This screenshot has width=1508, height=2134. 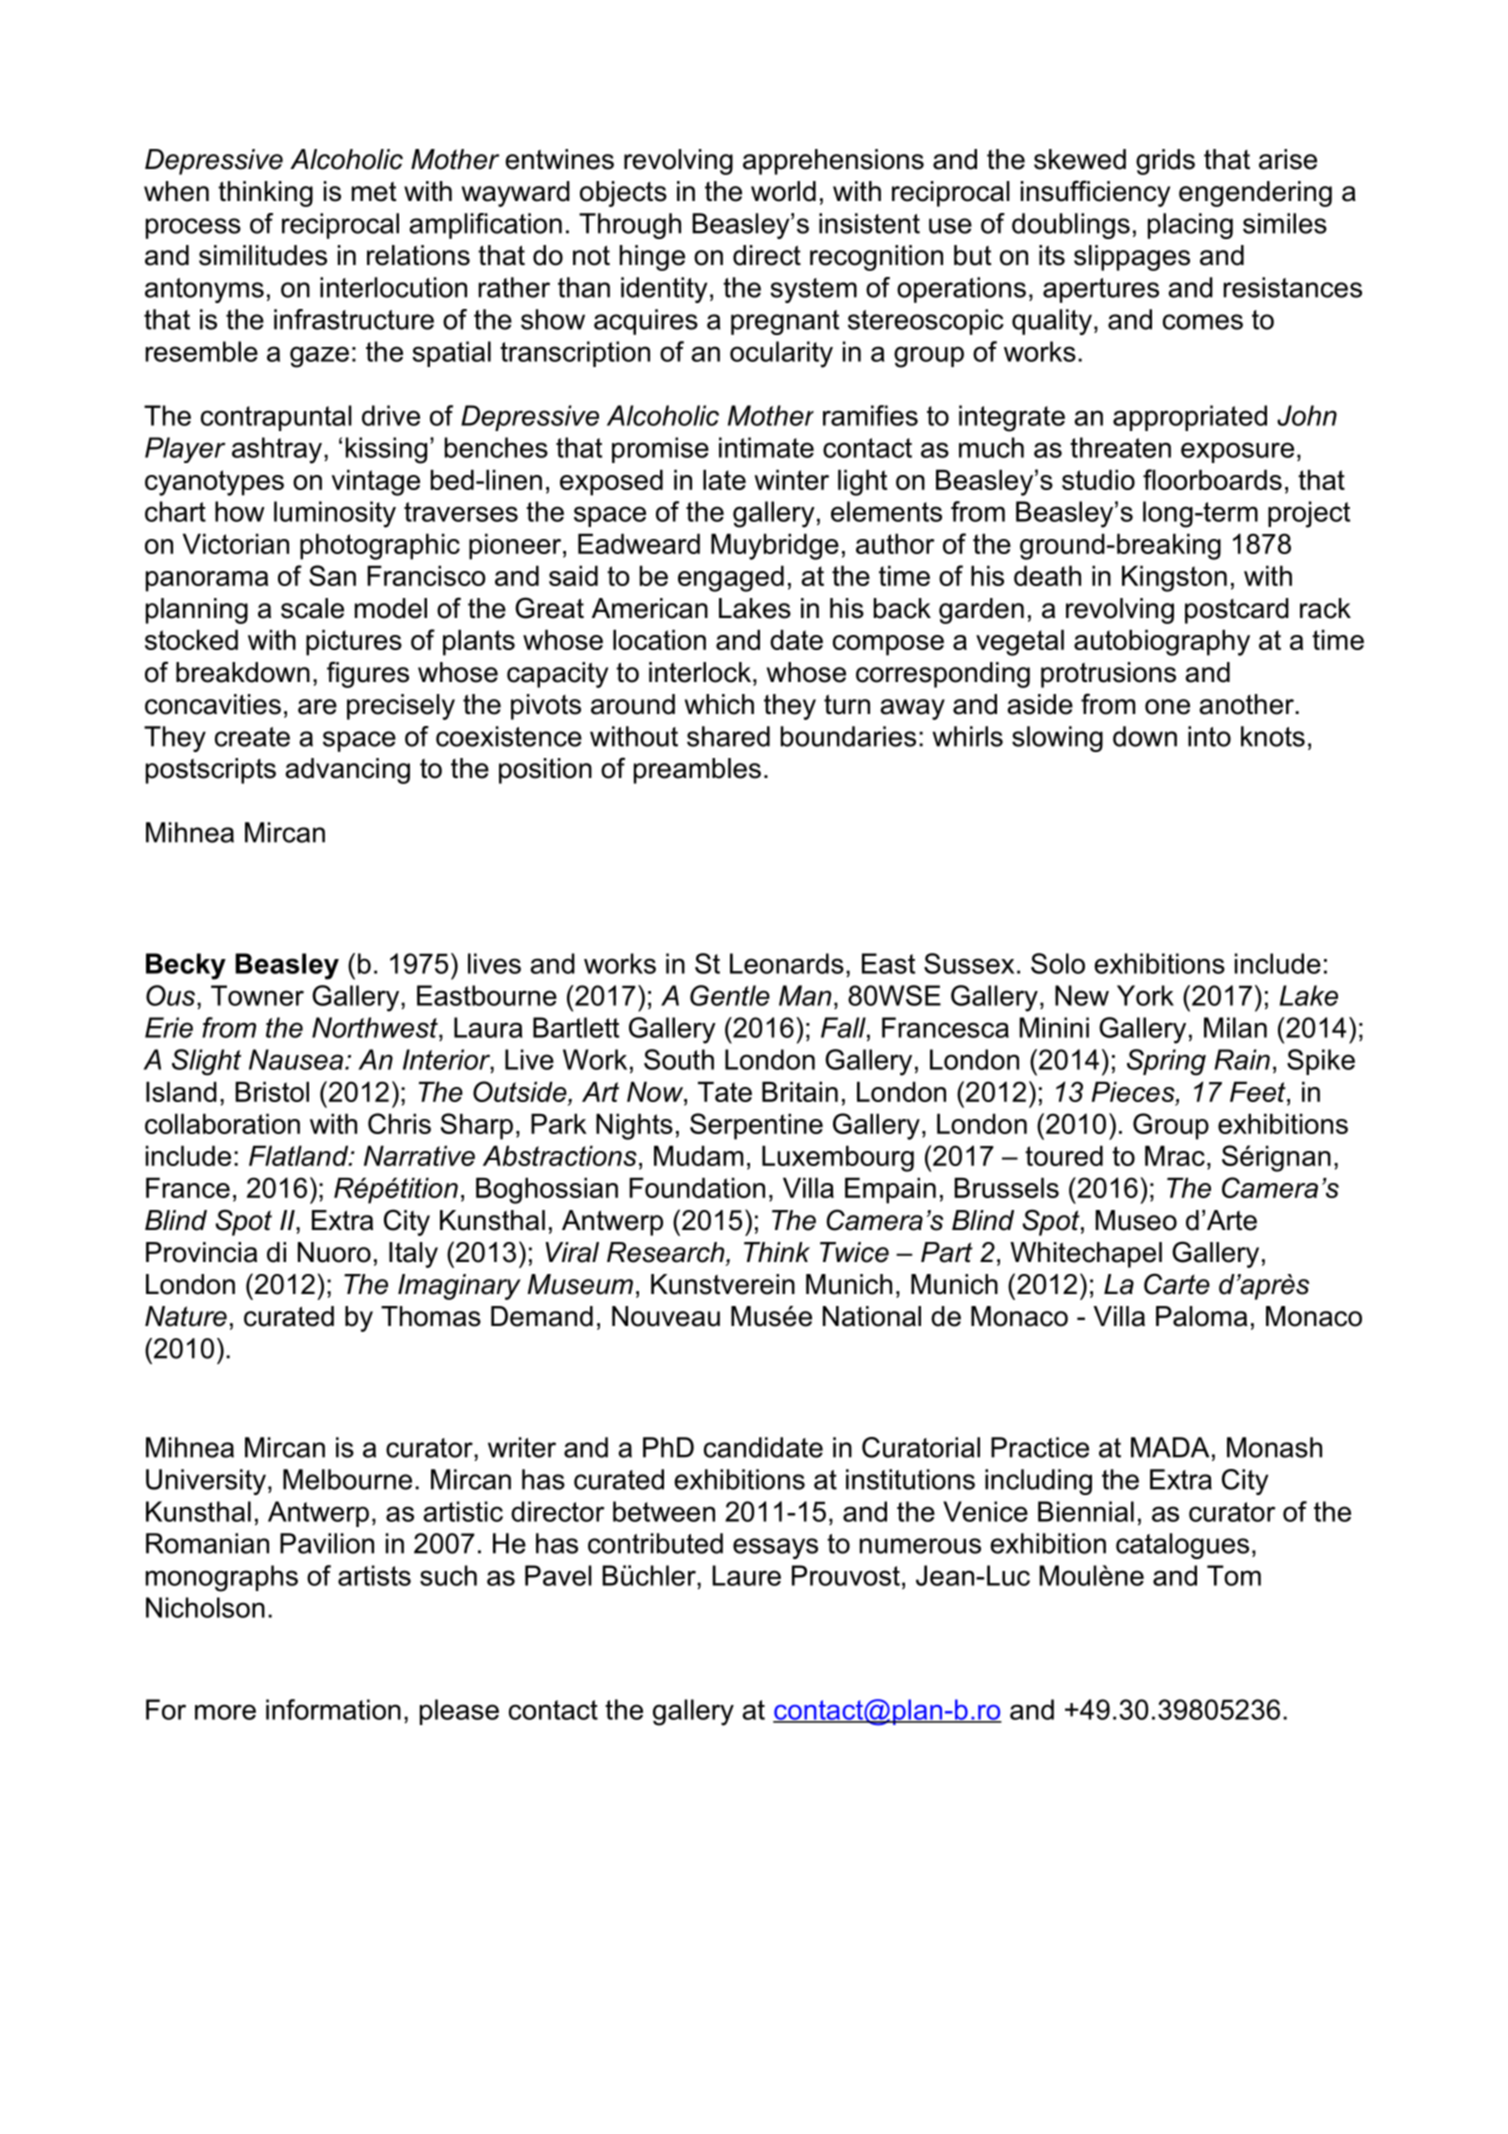 I want to click on Becky, so click(x=186, y=966).
